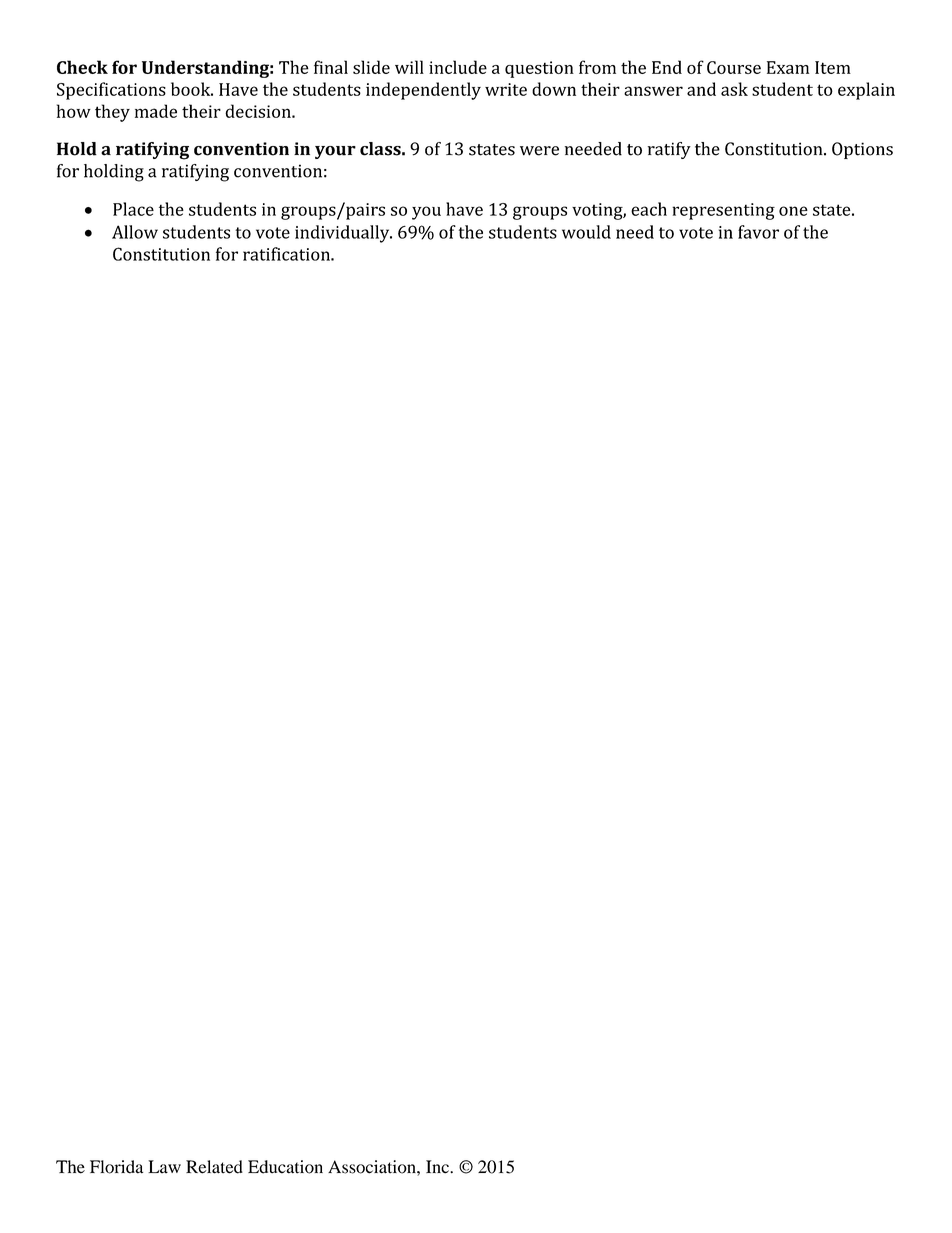  Describe the element at coordinates (343, 234) in the image. I see `individually` at that location.
